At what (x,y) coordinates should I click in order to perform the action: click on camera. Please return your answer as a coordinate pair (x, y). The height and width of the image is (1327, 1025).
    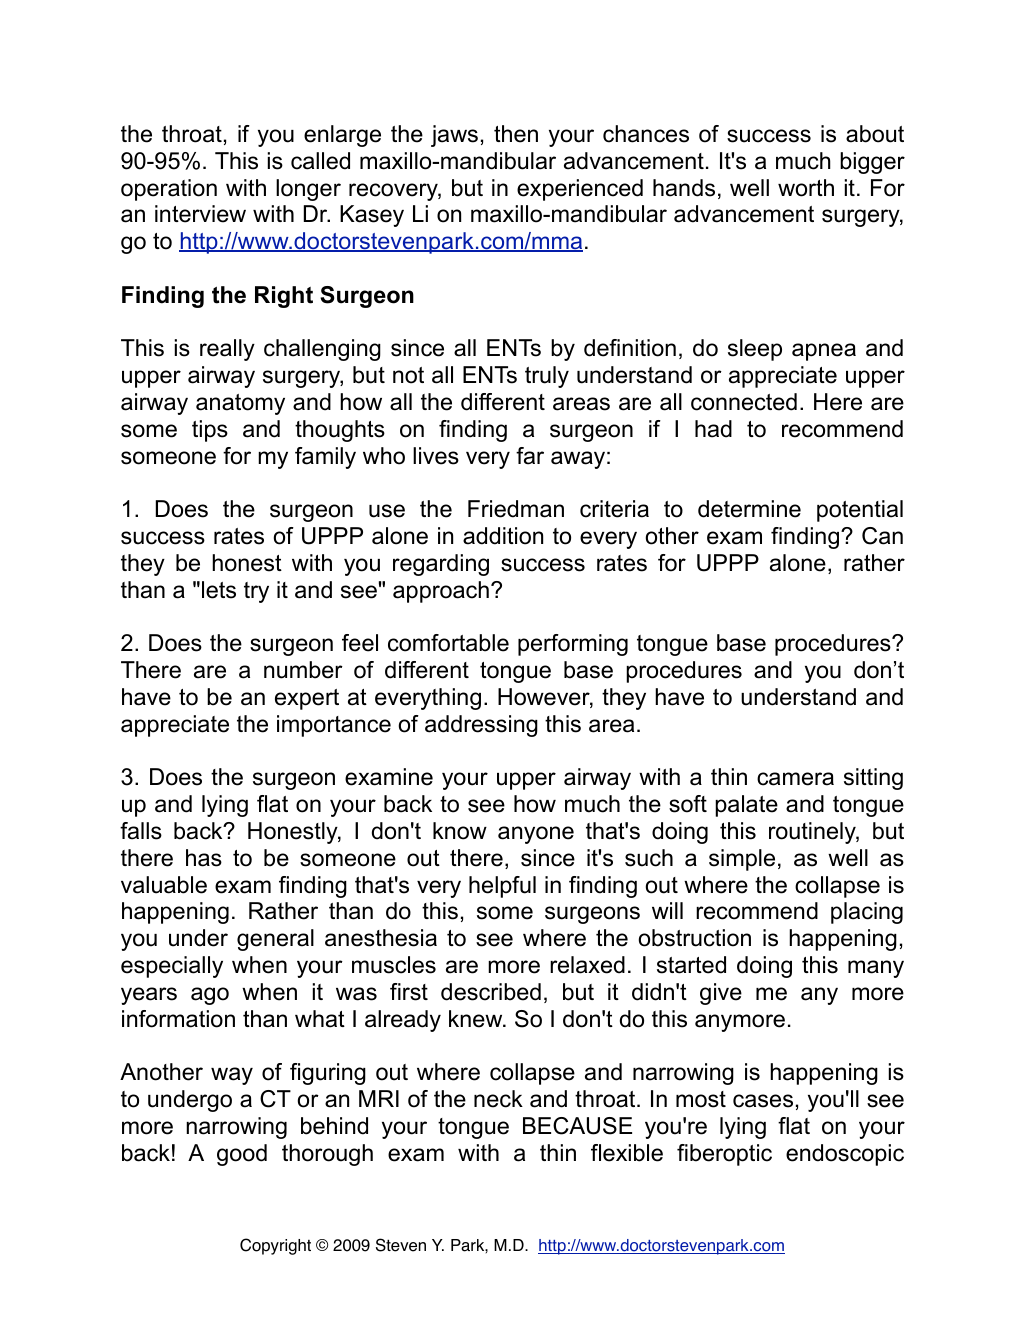
    Looking at the image, I should click on (795, 779).
